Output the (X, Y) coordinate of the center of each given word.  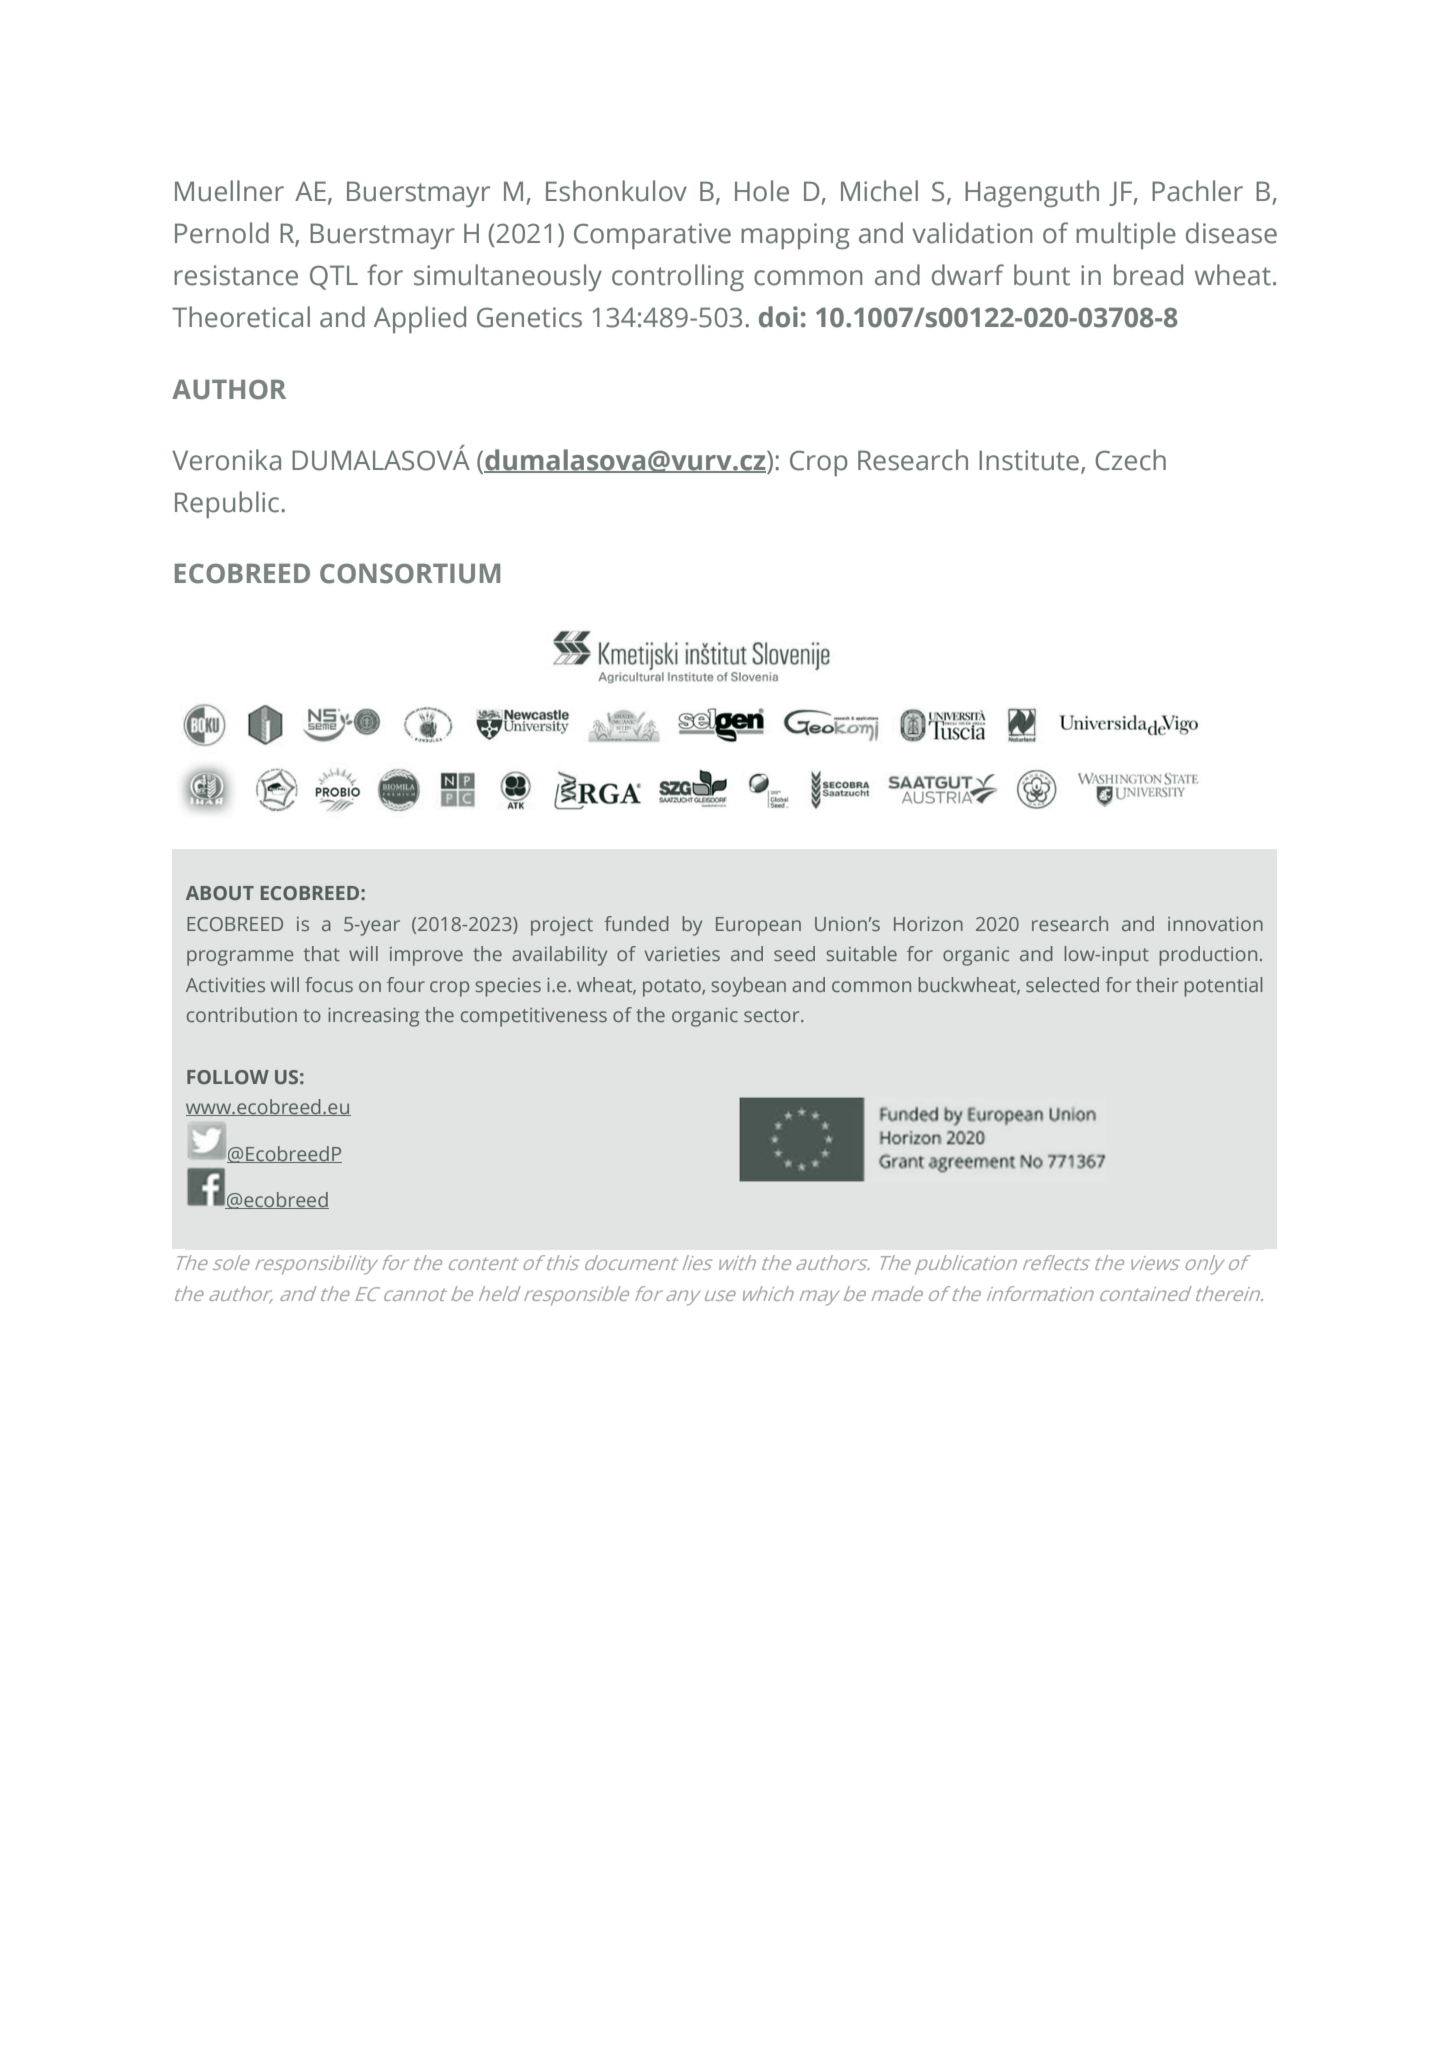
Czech (1130, 460)
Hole (762, 191)
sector (773, 1015)
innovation (1215, 924)
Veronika (226, 460)
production (1208, 956)
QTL (334, 277)
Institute (1029, 460)
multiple (1126, 235)
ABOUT (220, 893)
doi (778, 317)
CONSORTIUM (410, 573)
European (758, 926)
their (1157, 984)
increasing (373, 1017)
